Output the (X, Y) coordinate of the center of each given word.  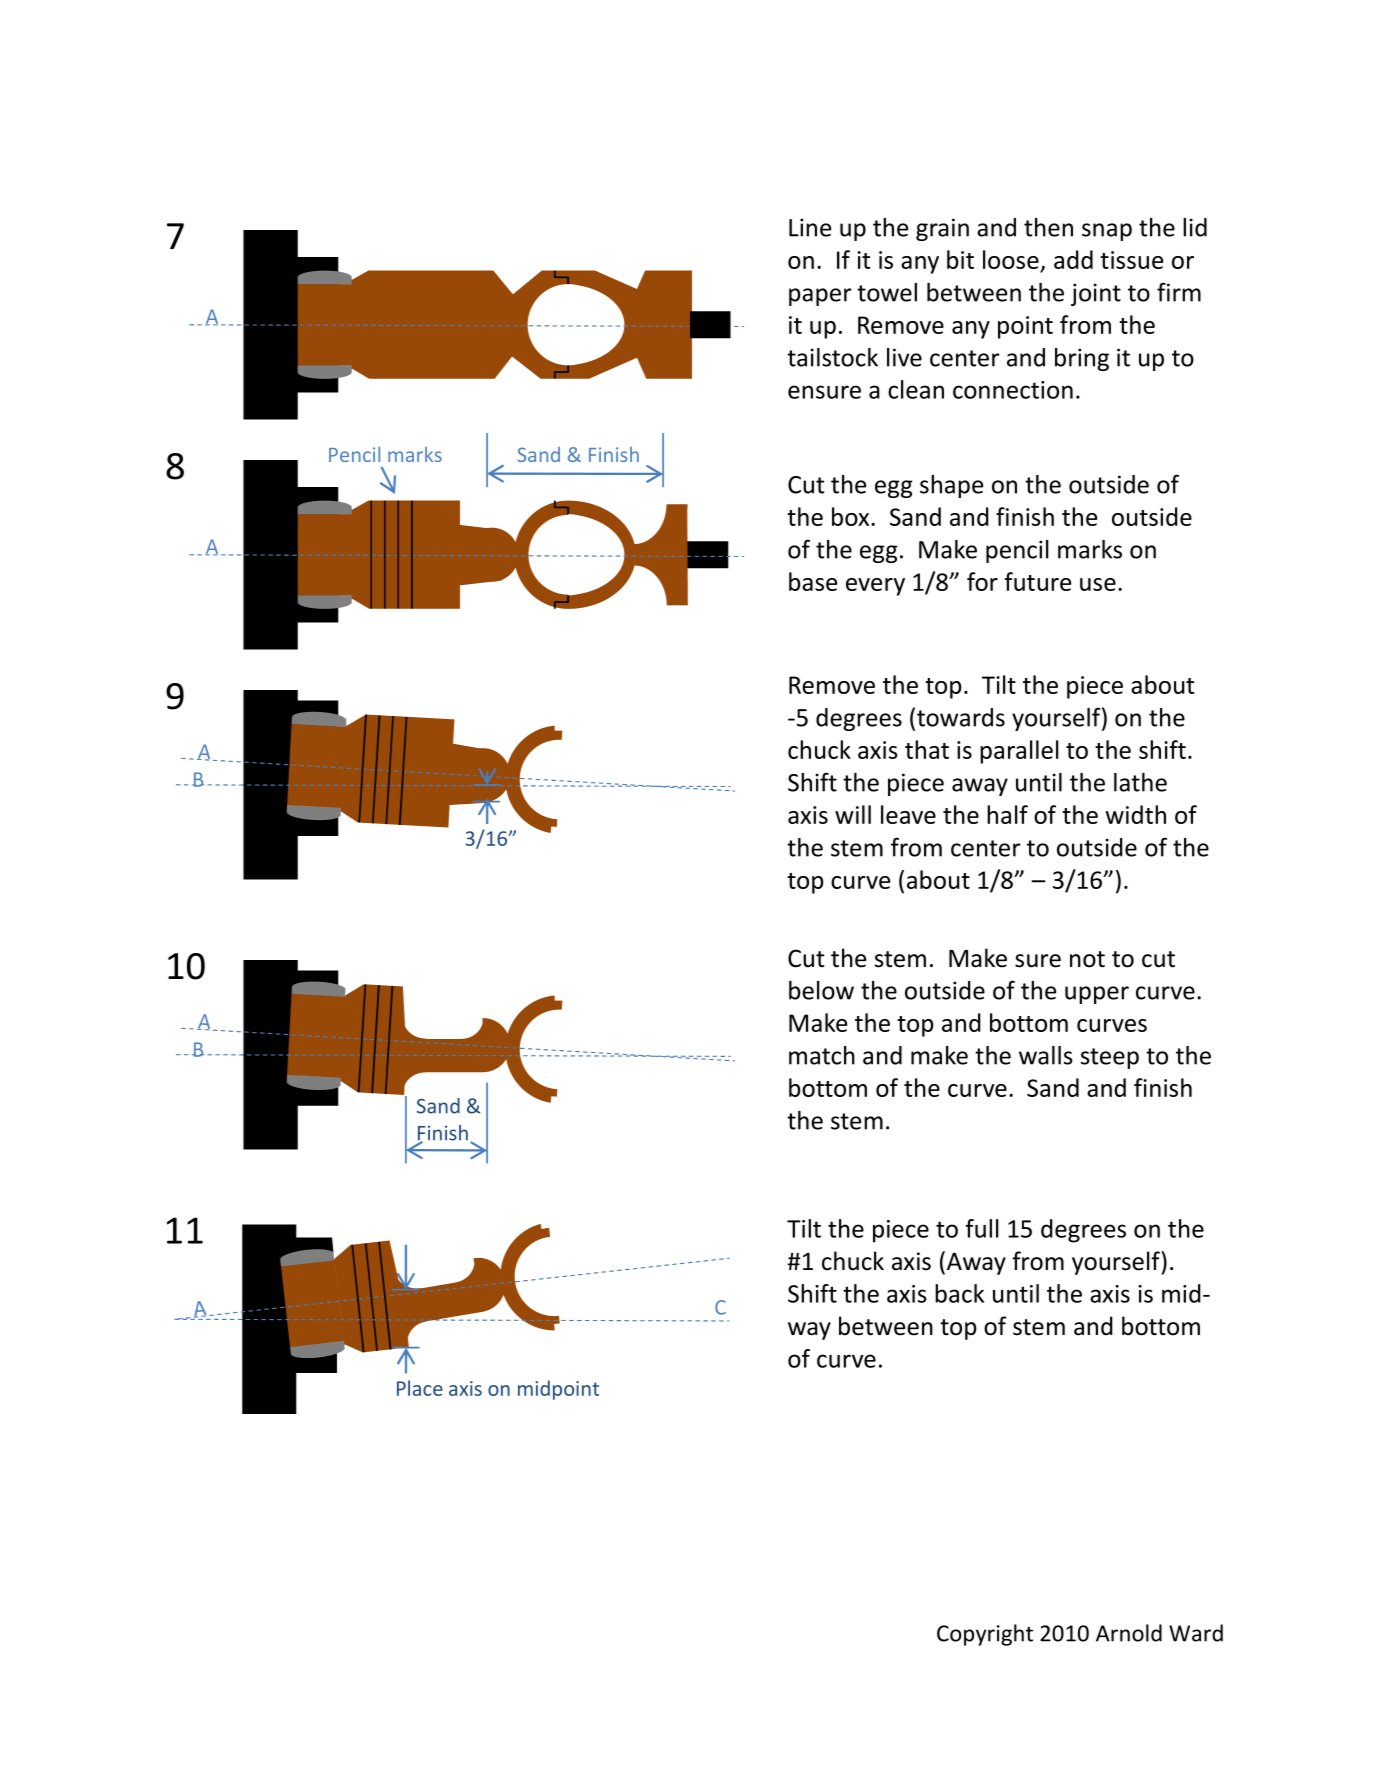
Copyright (985, 1635)
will (853, 814)
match (822, 1055)
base (813, 581)
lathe (1140, 782)
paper (820, 297)
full (982, 1228)
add (1073, 259)
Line (810, 227)
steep (1110, 1058)
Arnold (1129, 1633)
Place (420, 1388)
